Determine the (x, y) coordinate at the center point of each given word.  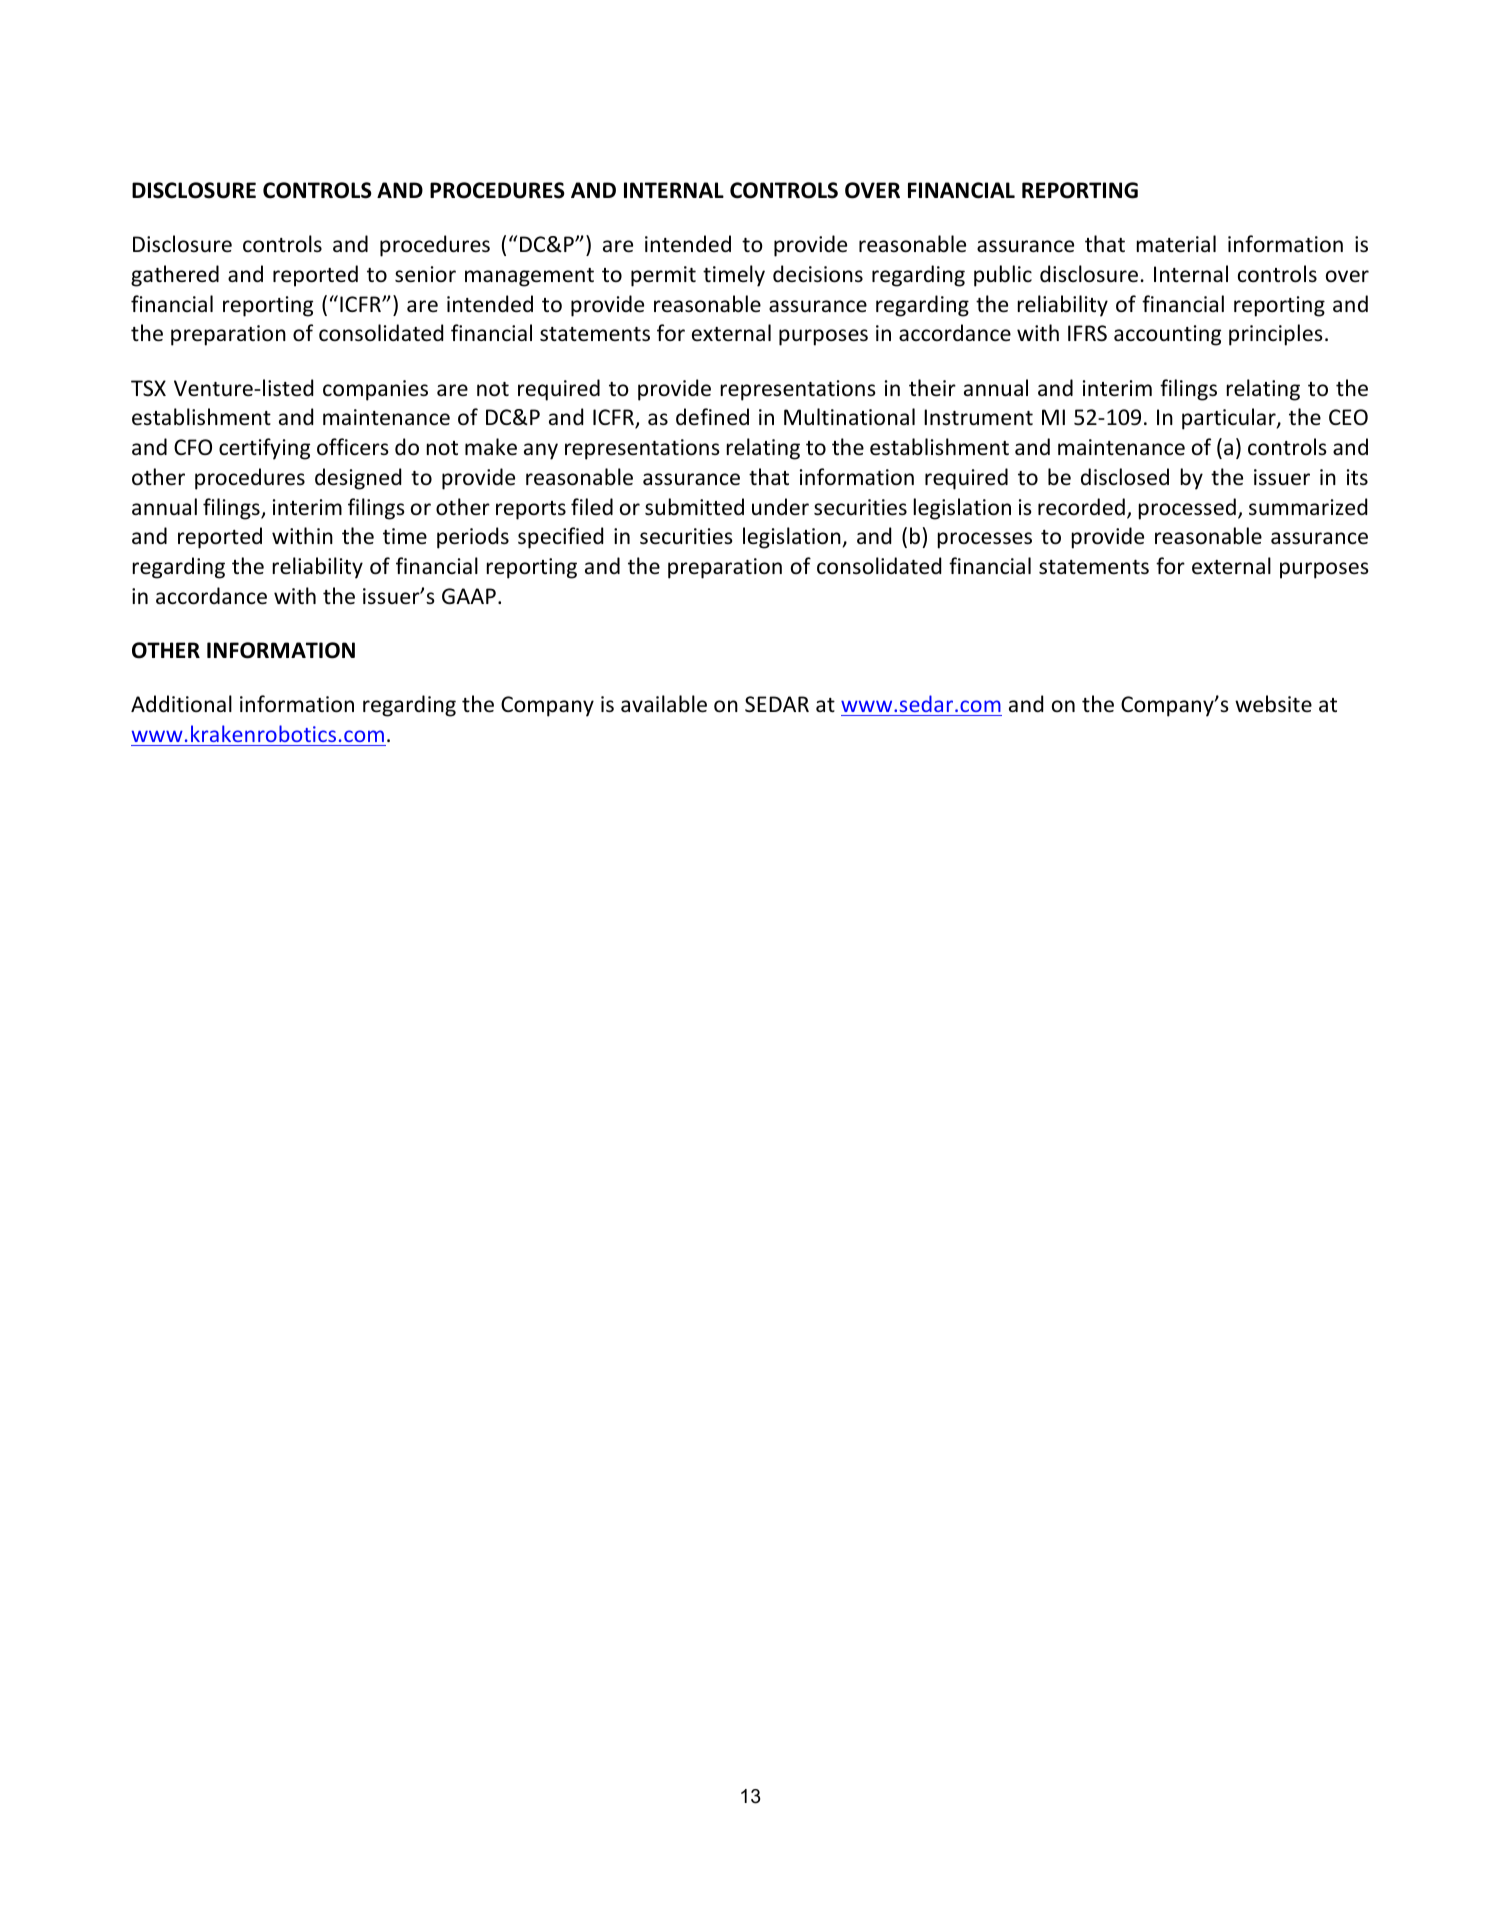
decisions (818, 274)
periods (473, 538)
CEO (1348, 417)
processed (1187, 509)
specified (560, 538)
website (1273, 704)
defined (712, 417)
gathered (175, 276)
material (1176, 244)
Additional (181, 704)
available (664, 704)
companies (375, 390)
